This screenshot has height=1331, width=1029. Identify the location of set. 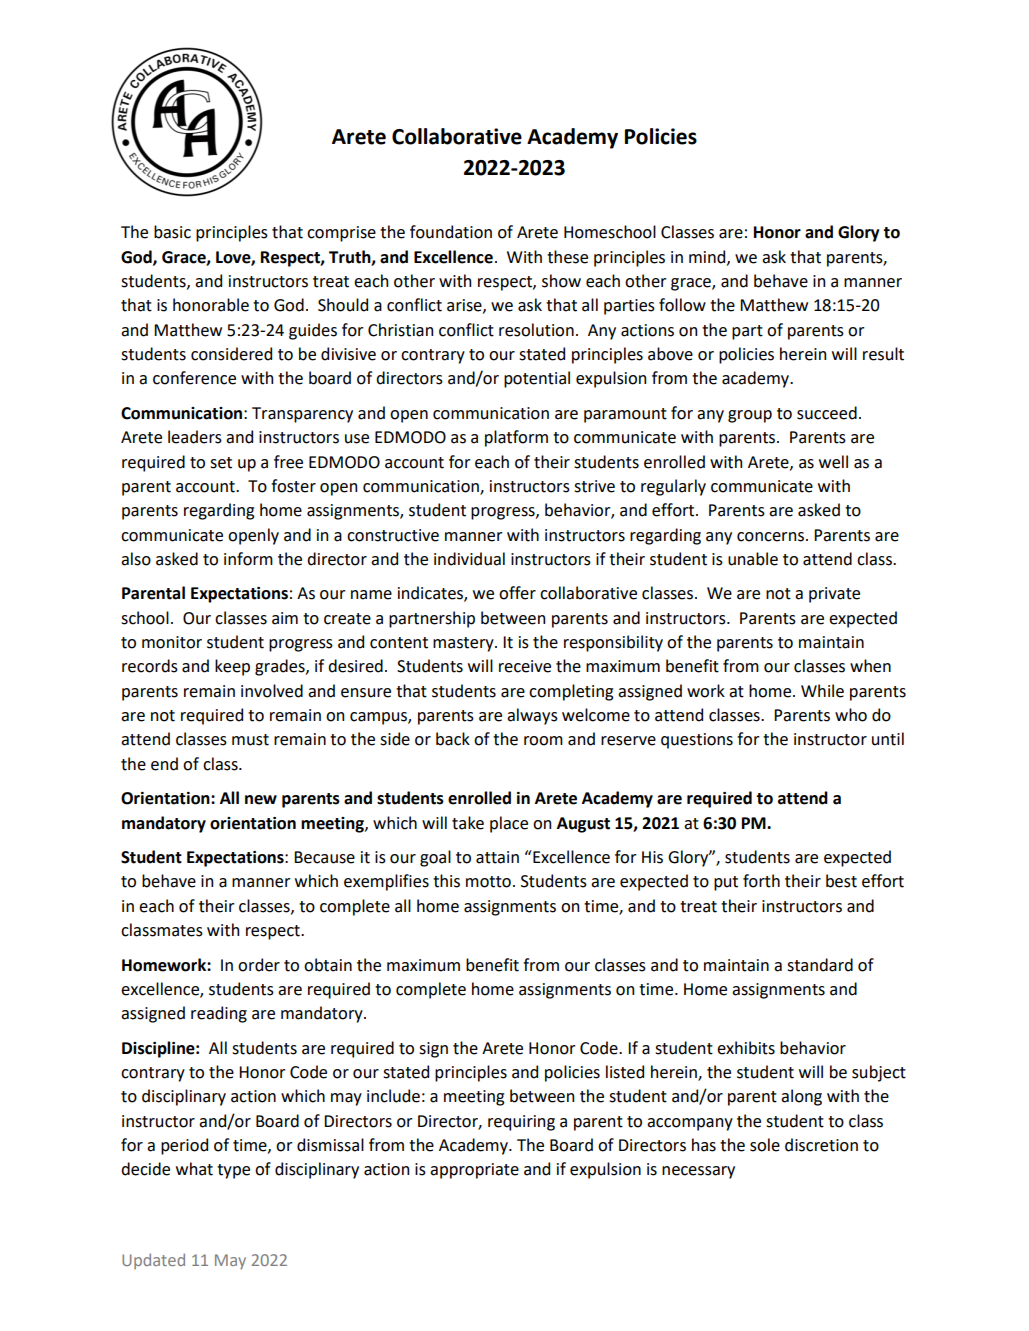
(221, 463).
